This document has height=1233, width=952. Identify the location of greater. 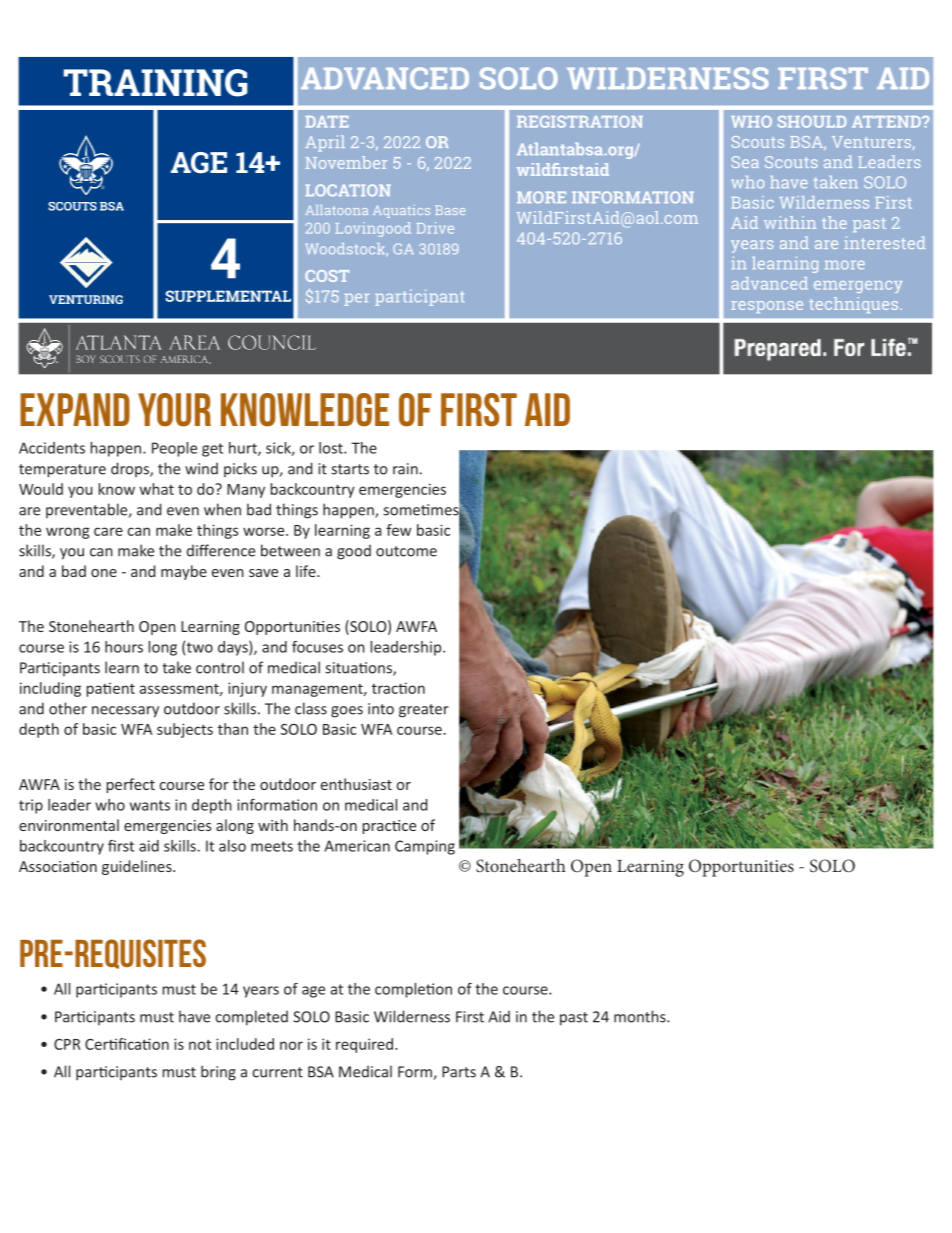
(424, 711).
